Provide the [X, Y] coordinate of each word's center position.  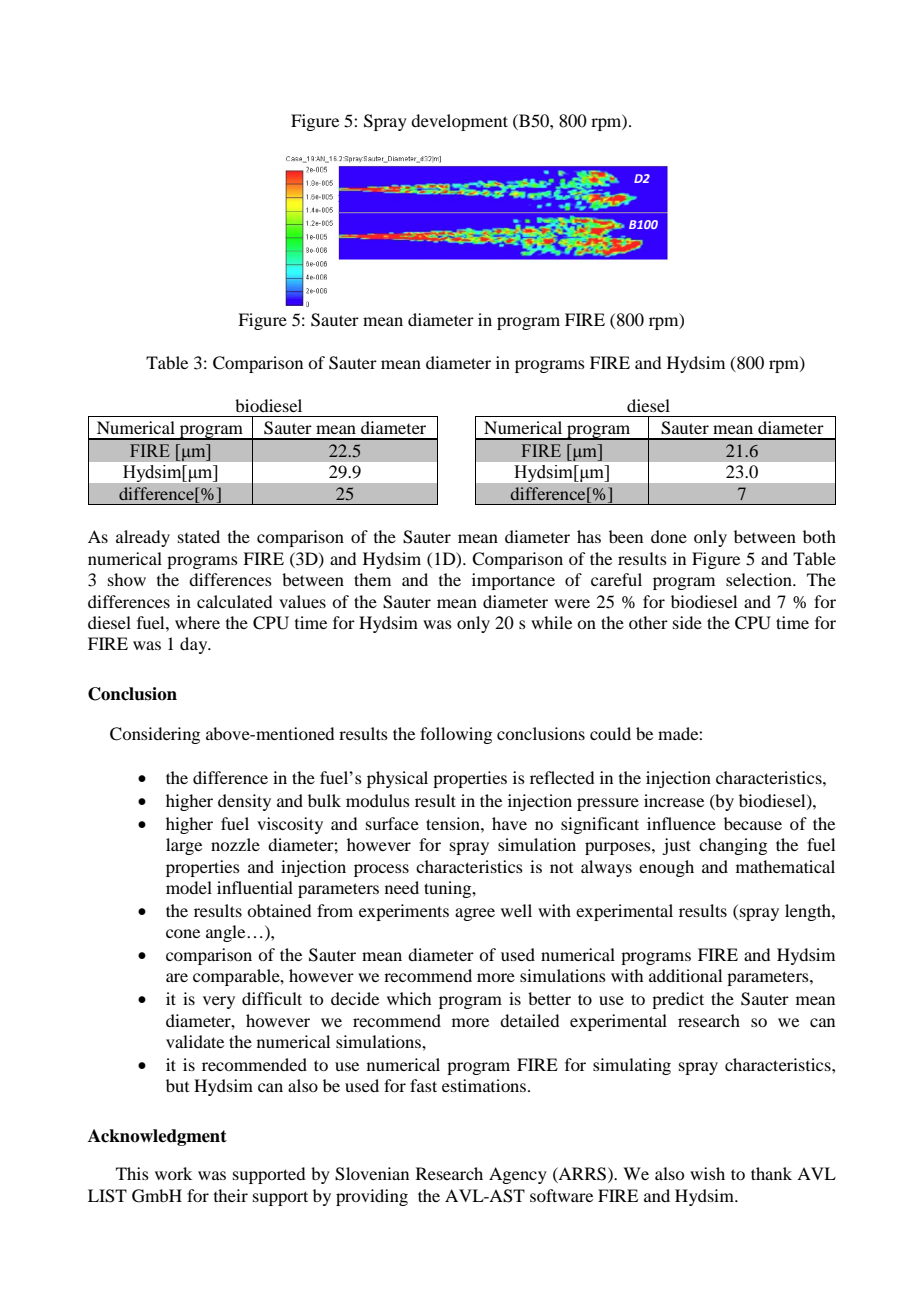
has [589, 536]
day [195, 645]
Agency [518, 1175]
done [669, 536]
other [648, 622]
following [456, 735]
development [459, 122]
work [173, 1173]
